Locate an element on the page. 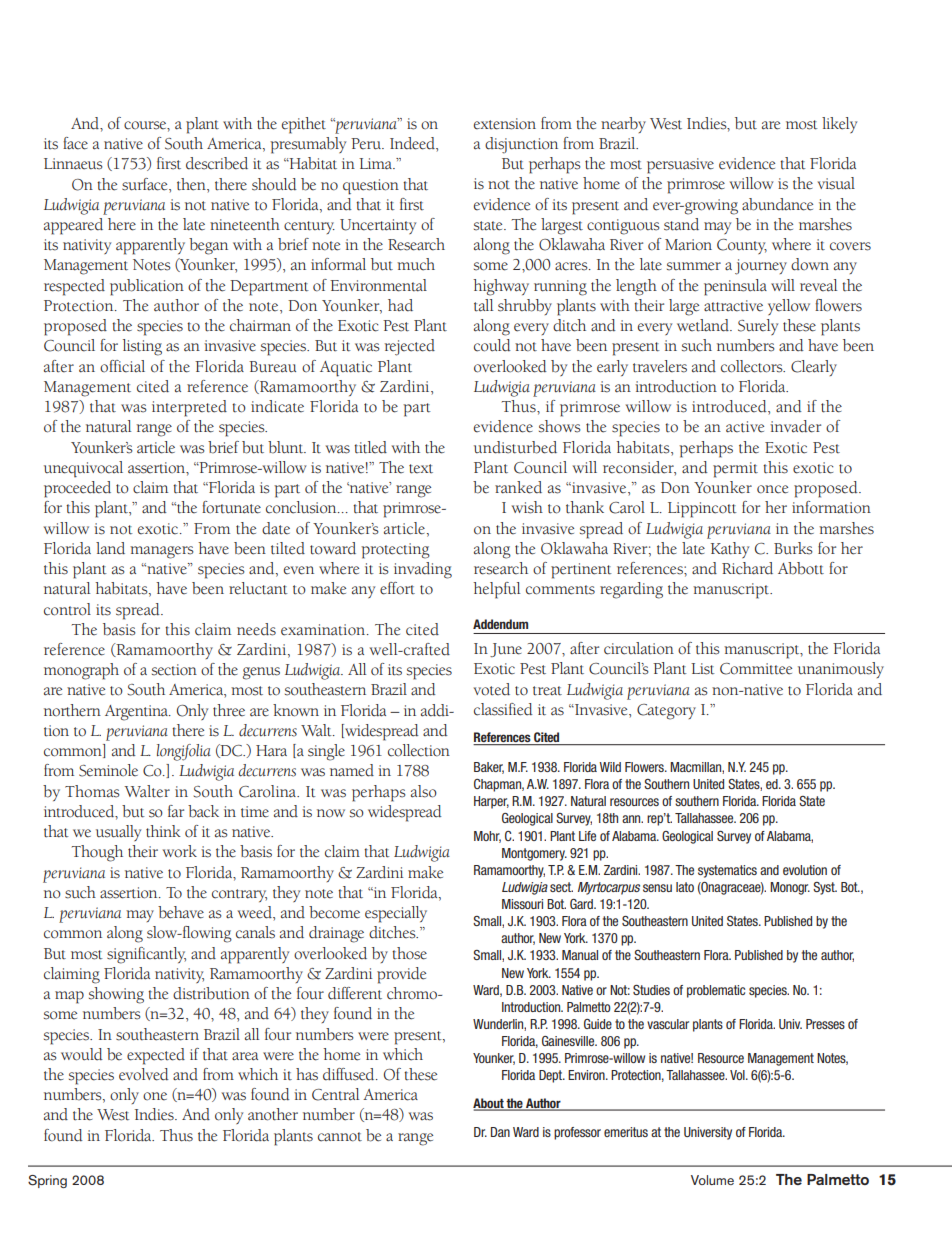 This page has width=952, height=1233. About is located at coordinates (489, 1104).
